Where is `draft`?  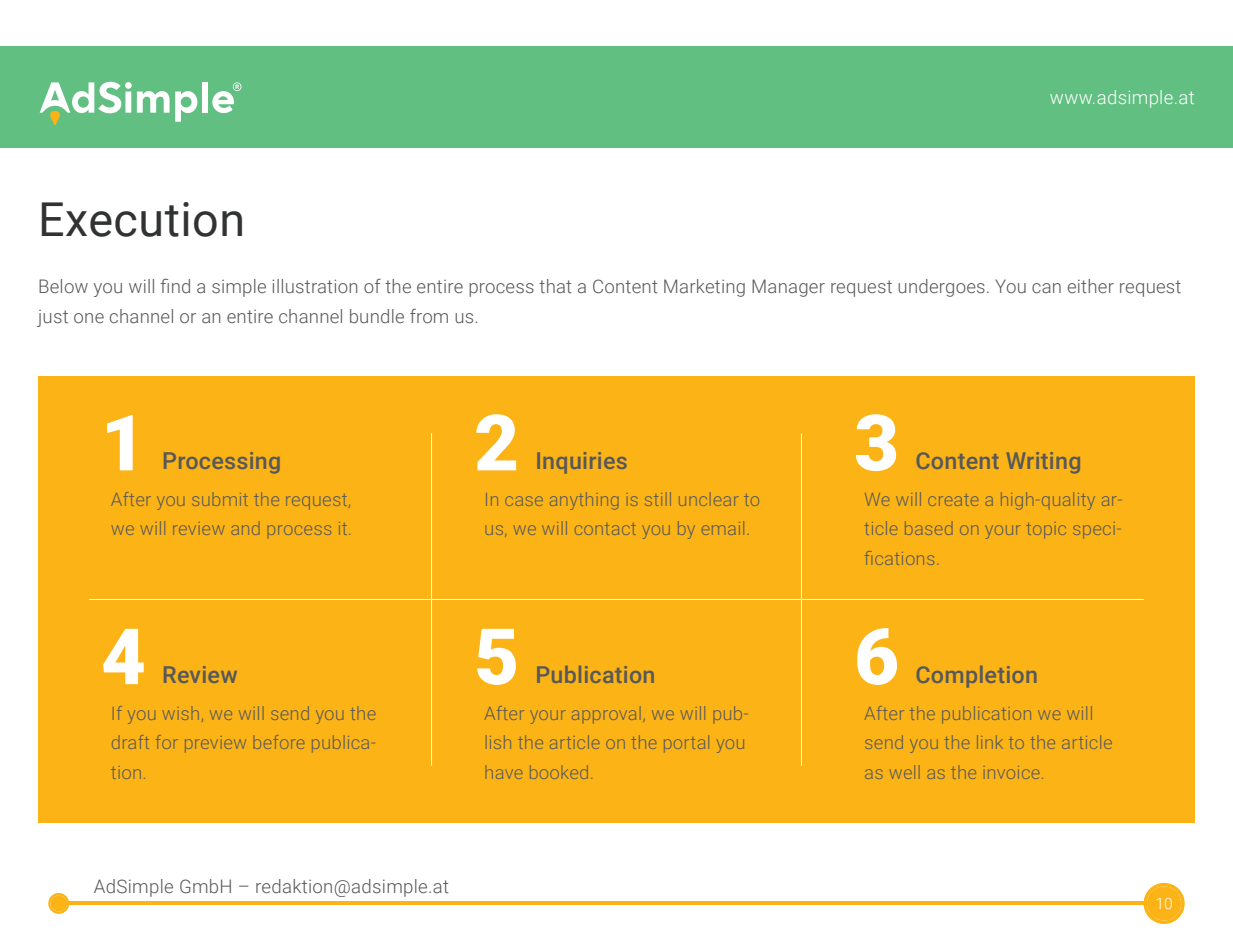
draft is located at coordinates (130, 742).
